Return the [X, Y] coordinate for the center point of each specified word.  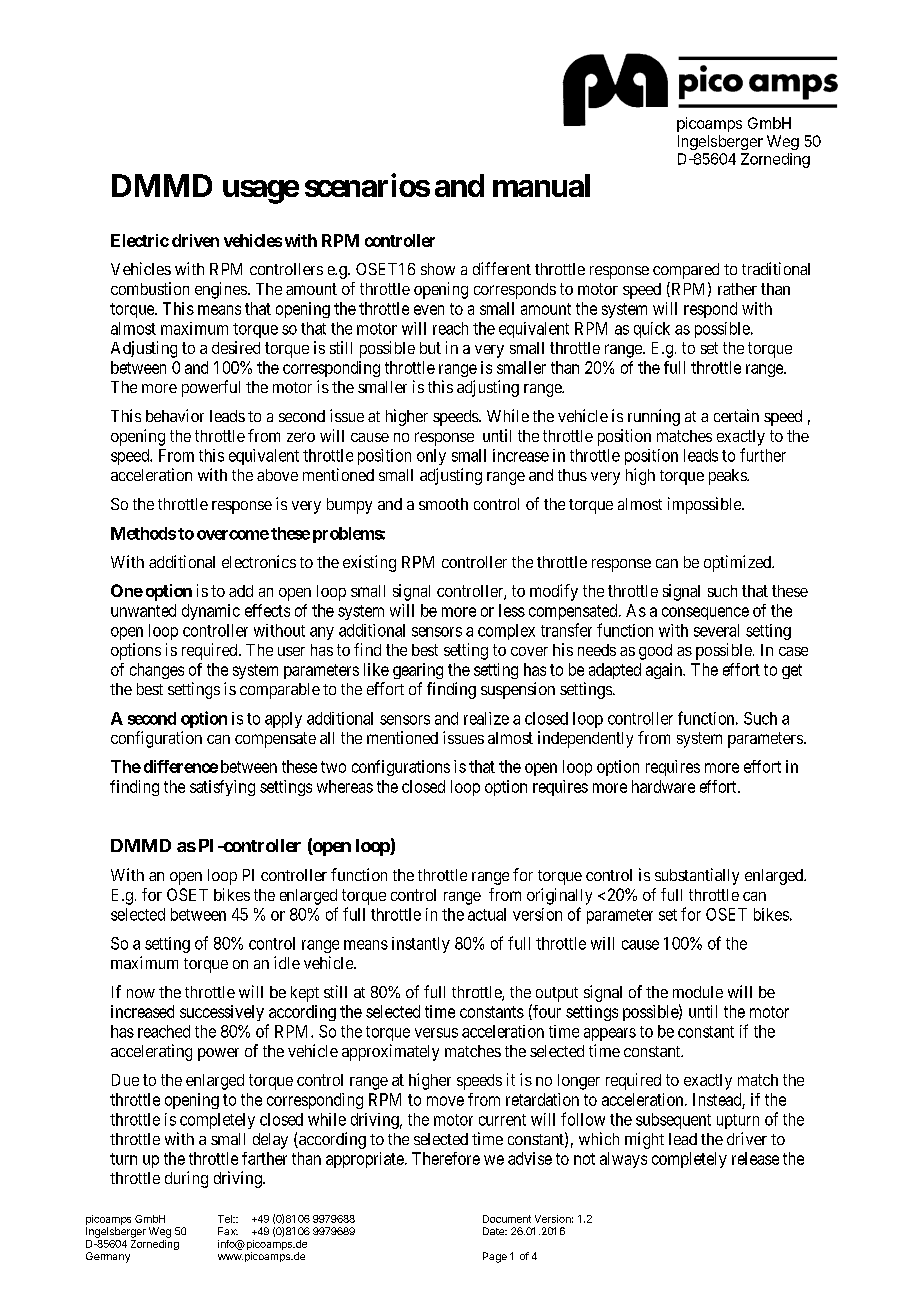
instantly [421, 945]
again [665, 671]
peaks [728, 477]
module [698, 992]
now [141, 993]
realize [486, 718]
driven [195, 240]
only [431, 457]
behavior [175, 415]
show [438, 269]
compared [686, 271]
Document [507, 1219]
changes [157, 671]
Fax [228, 1231]
